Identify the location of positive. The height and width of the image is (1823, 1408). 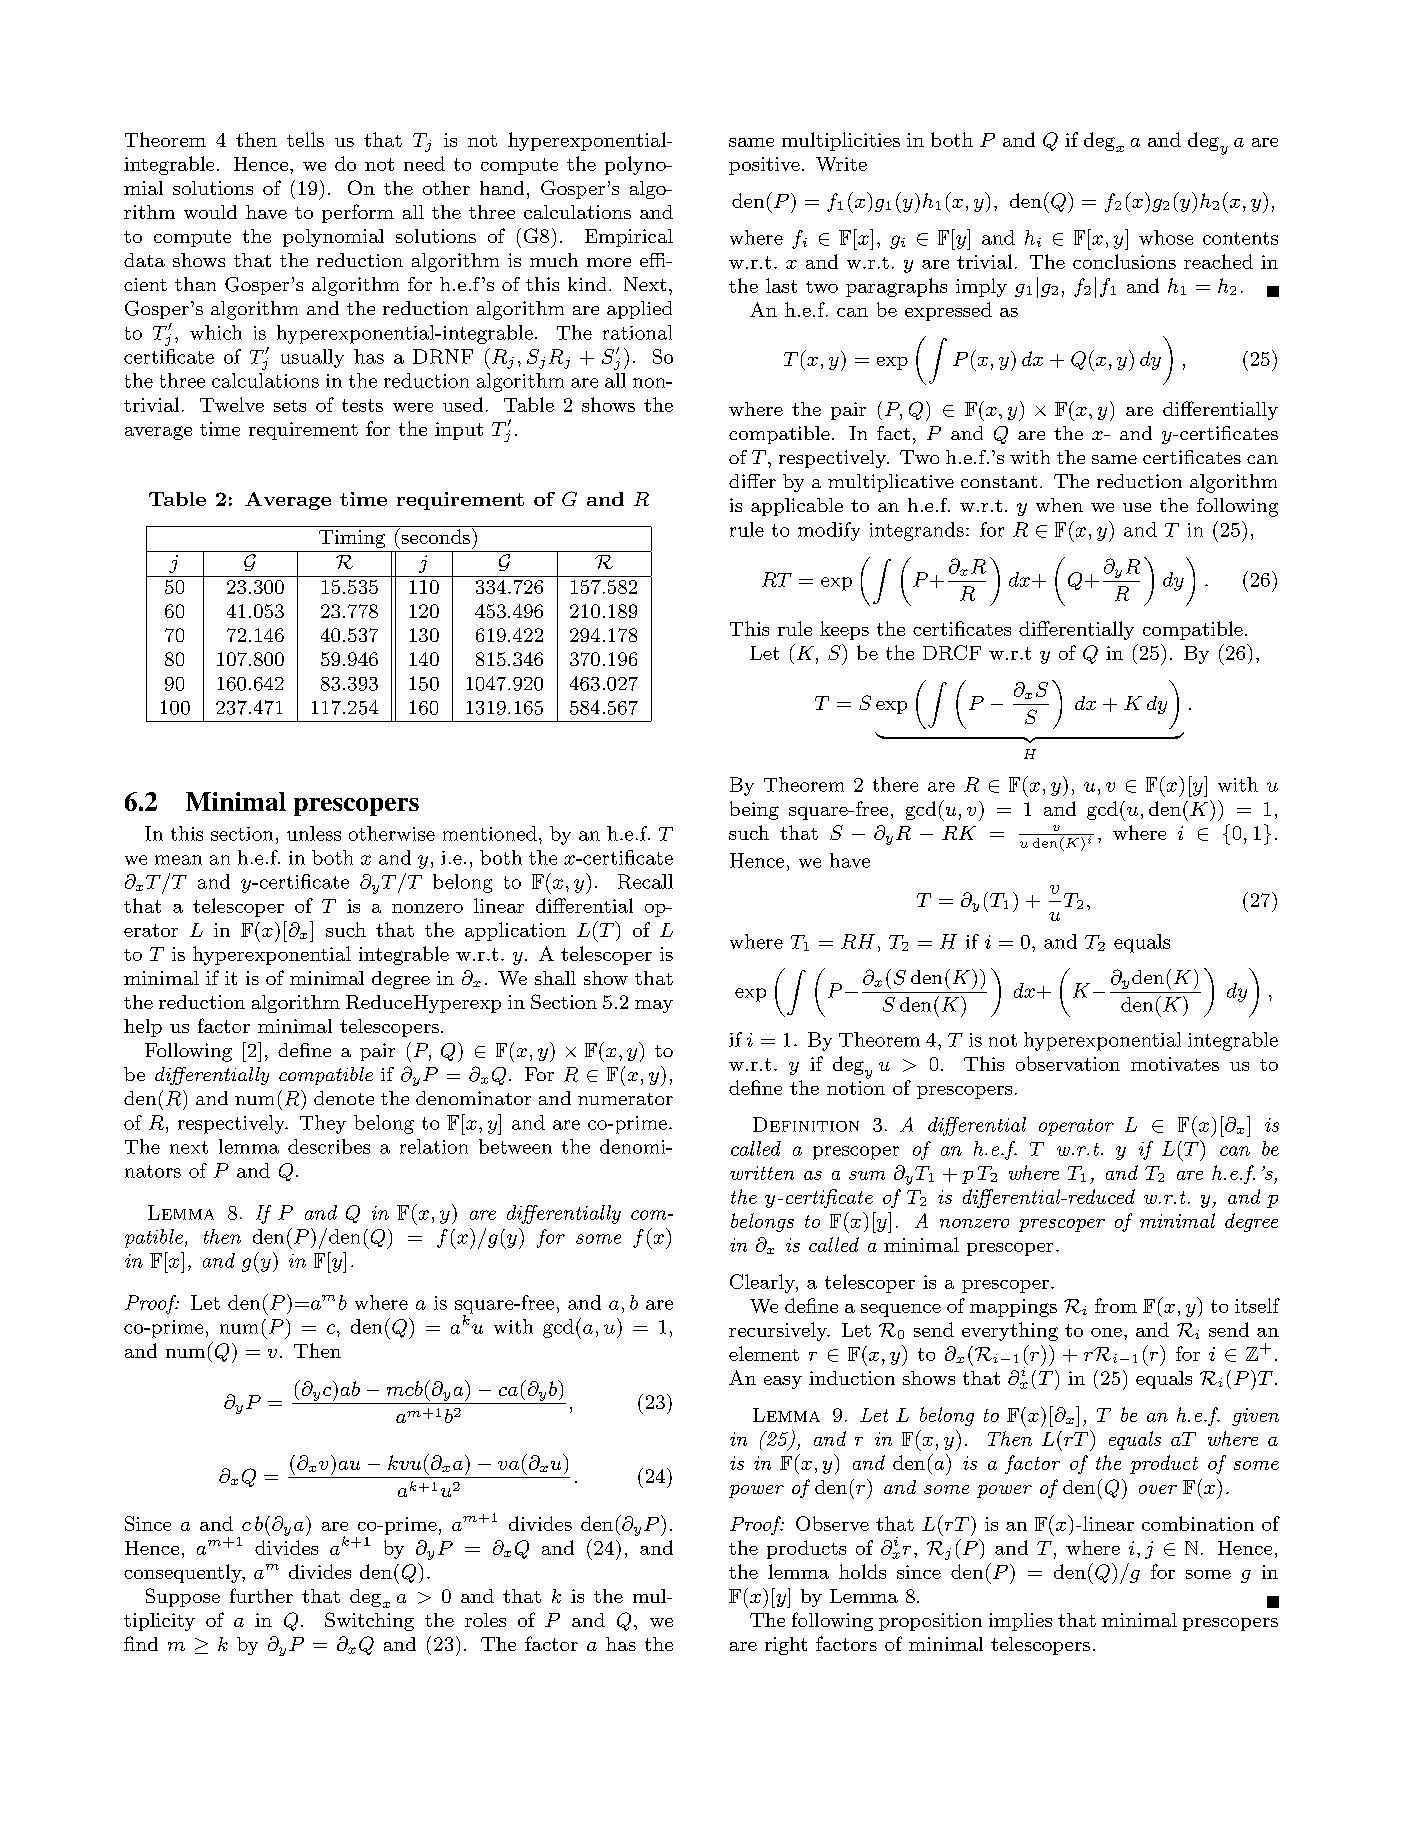
(764, 166).
